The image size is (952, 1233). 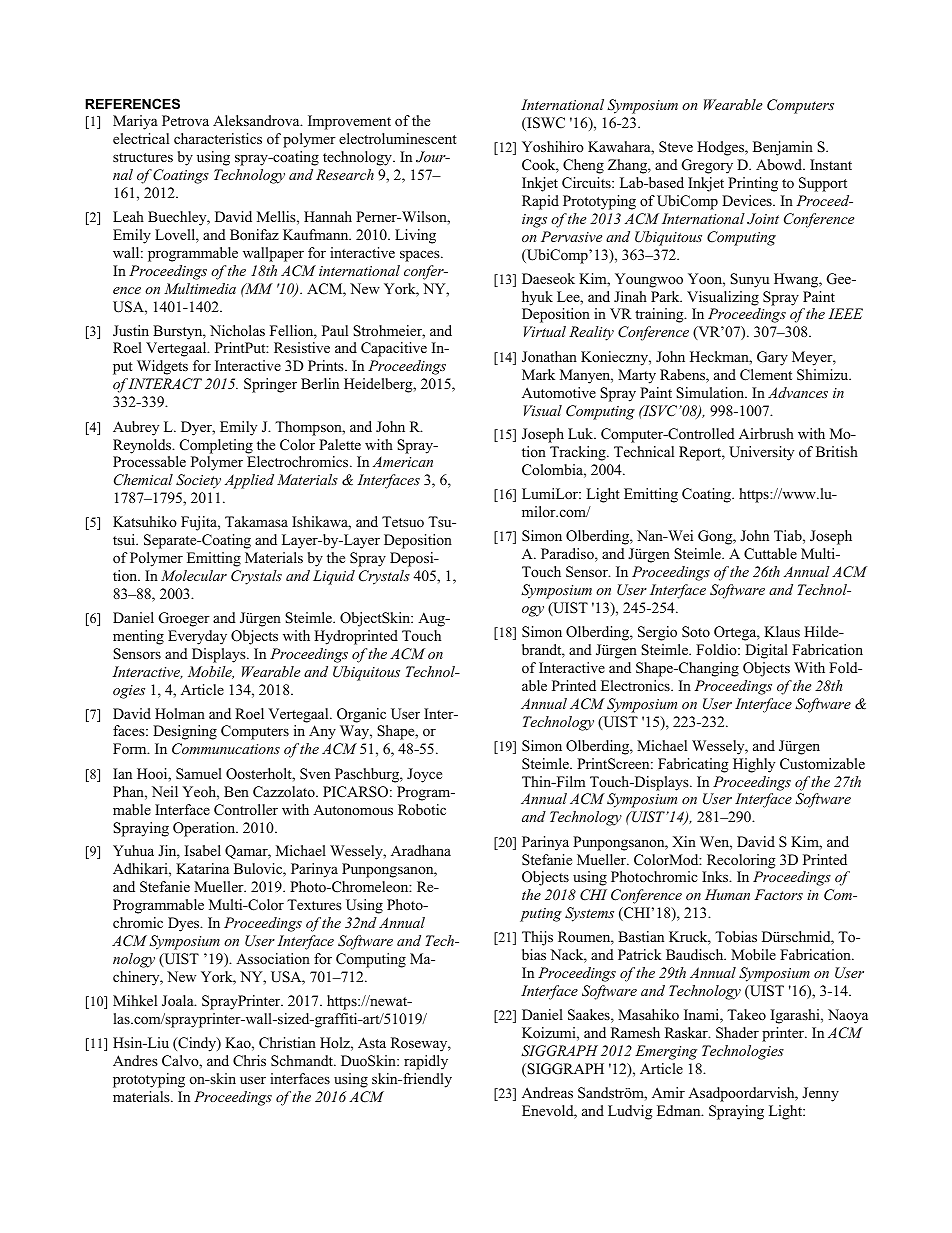 What do you see at coordinates (545, 124) in the screenshot?
I see `ISWC` at bounding box center [545, 124].
